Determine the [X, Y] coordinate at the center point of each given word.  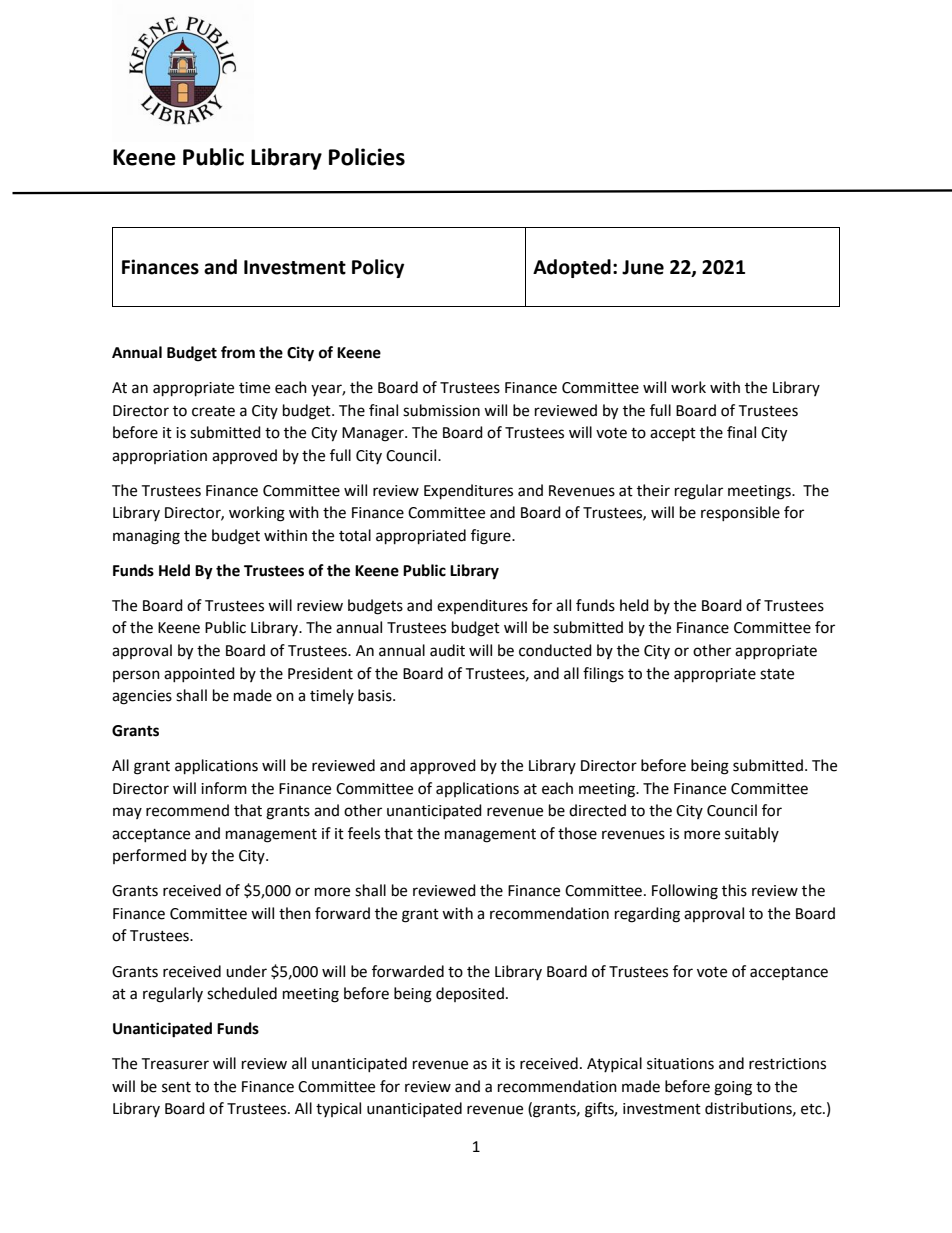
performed [149, 856]
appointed [199, 674]
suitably [752, 834]
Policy [378, 268]
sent [176, 1087]
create [213, 411]
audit [447, 650]
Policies [367, 157]
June [643, 267]
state [777, 674]
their [653, 490]
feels [364, 833]
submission [441, 410]
